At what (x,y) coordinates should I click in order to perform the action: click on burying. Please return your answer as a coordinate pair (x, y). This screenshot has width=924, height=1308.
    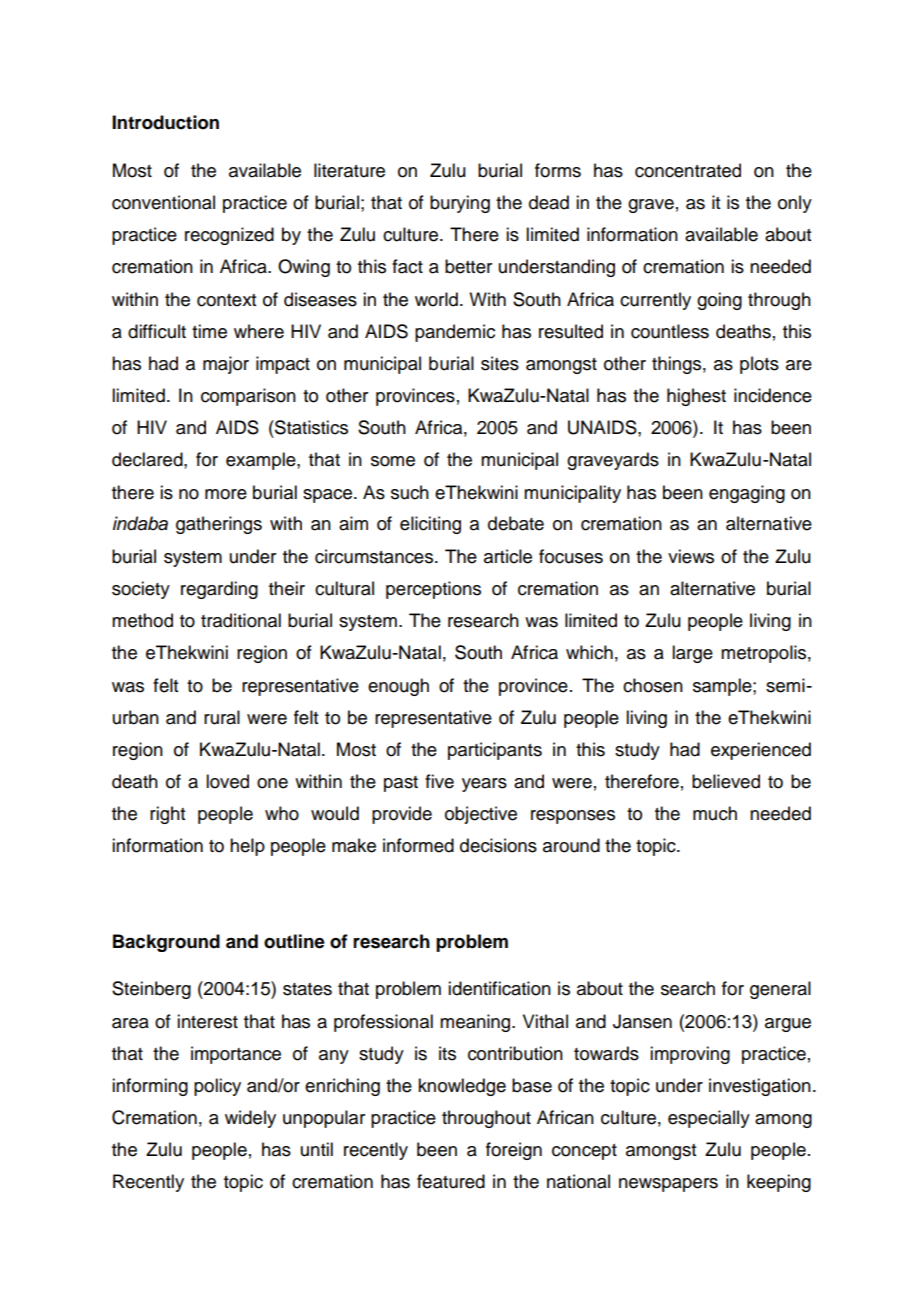
    Looking at the image, I should click on (460, 204).
